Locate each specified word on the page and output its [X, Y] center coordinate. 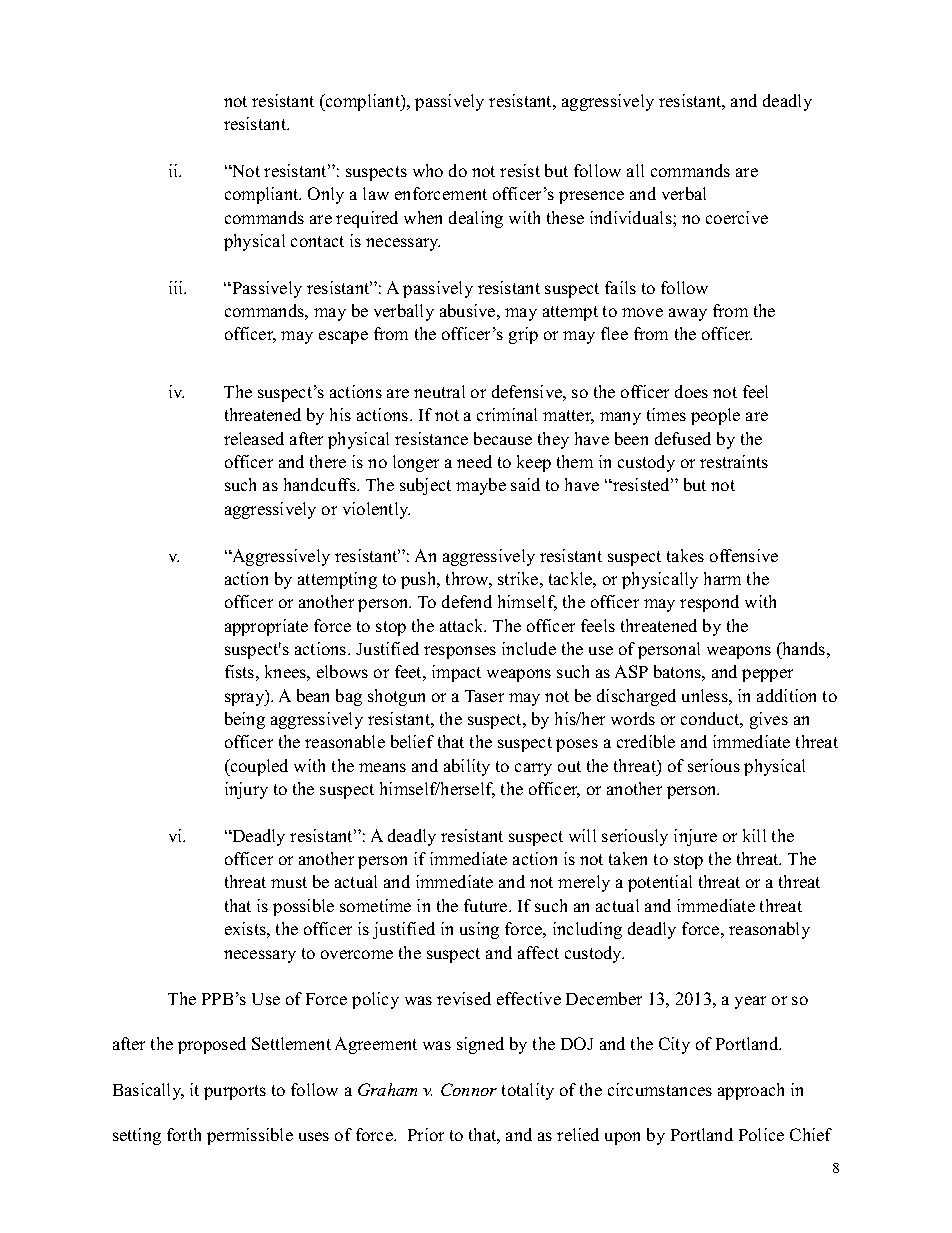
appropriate [266, 627]
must [289, 882]
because [503, 438]
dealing [476, 219]
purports [235, 1092]
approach [751, 1091]
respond [709, 603]
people [715, 416]
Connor [469, 1089]
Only [326, 195]
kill [754, 835]
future [487, 905]
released [254, 438]
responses [460, 652]
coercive [737, 217]
